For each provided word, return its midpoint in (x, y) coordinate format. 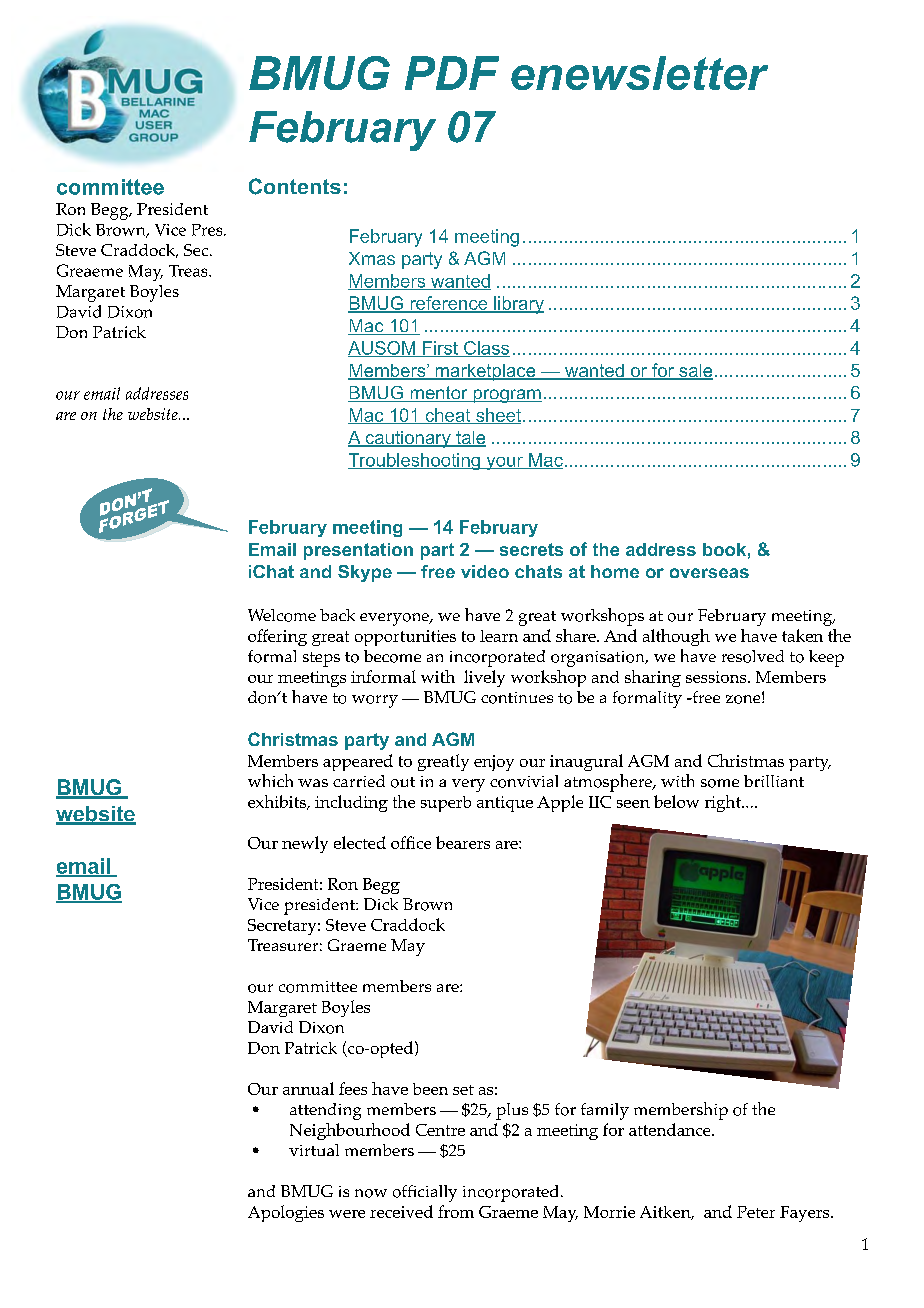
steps (321, 659)
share (577, 635)
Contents (295, 186)
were (347, 1214)
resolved (753, 656)
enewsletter (639, 73)
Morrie (609, 1212)
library (518, 305)
